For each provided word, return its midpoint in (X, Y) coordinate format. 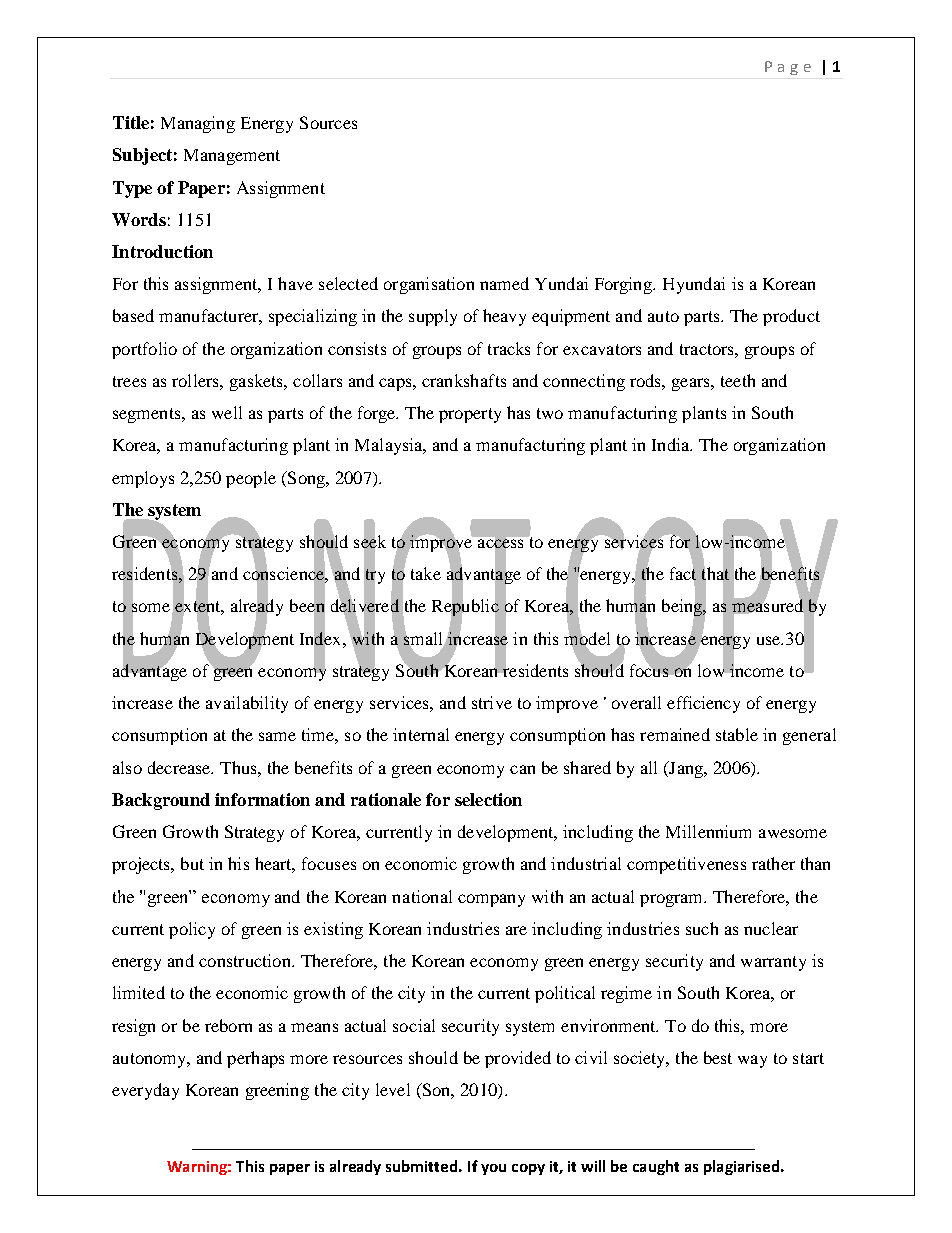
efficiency (703, 704)
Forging (625, 285)
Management (232, 157)
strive (492, 702)
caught (656, 1167)
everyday (145, 1091)
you (493, 1169)
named (504, 283)
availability (247, 704)
